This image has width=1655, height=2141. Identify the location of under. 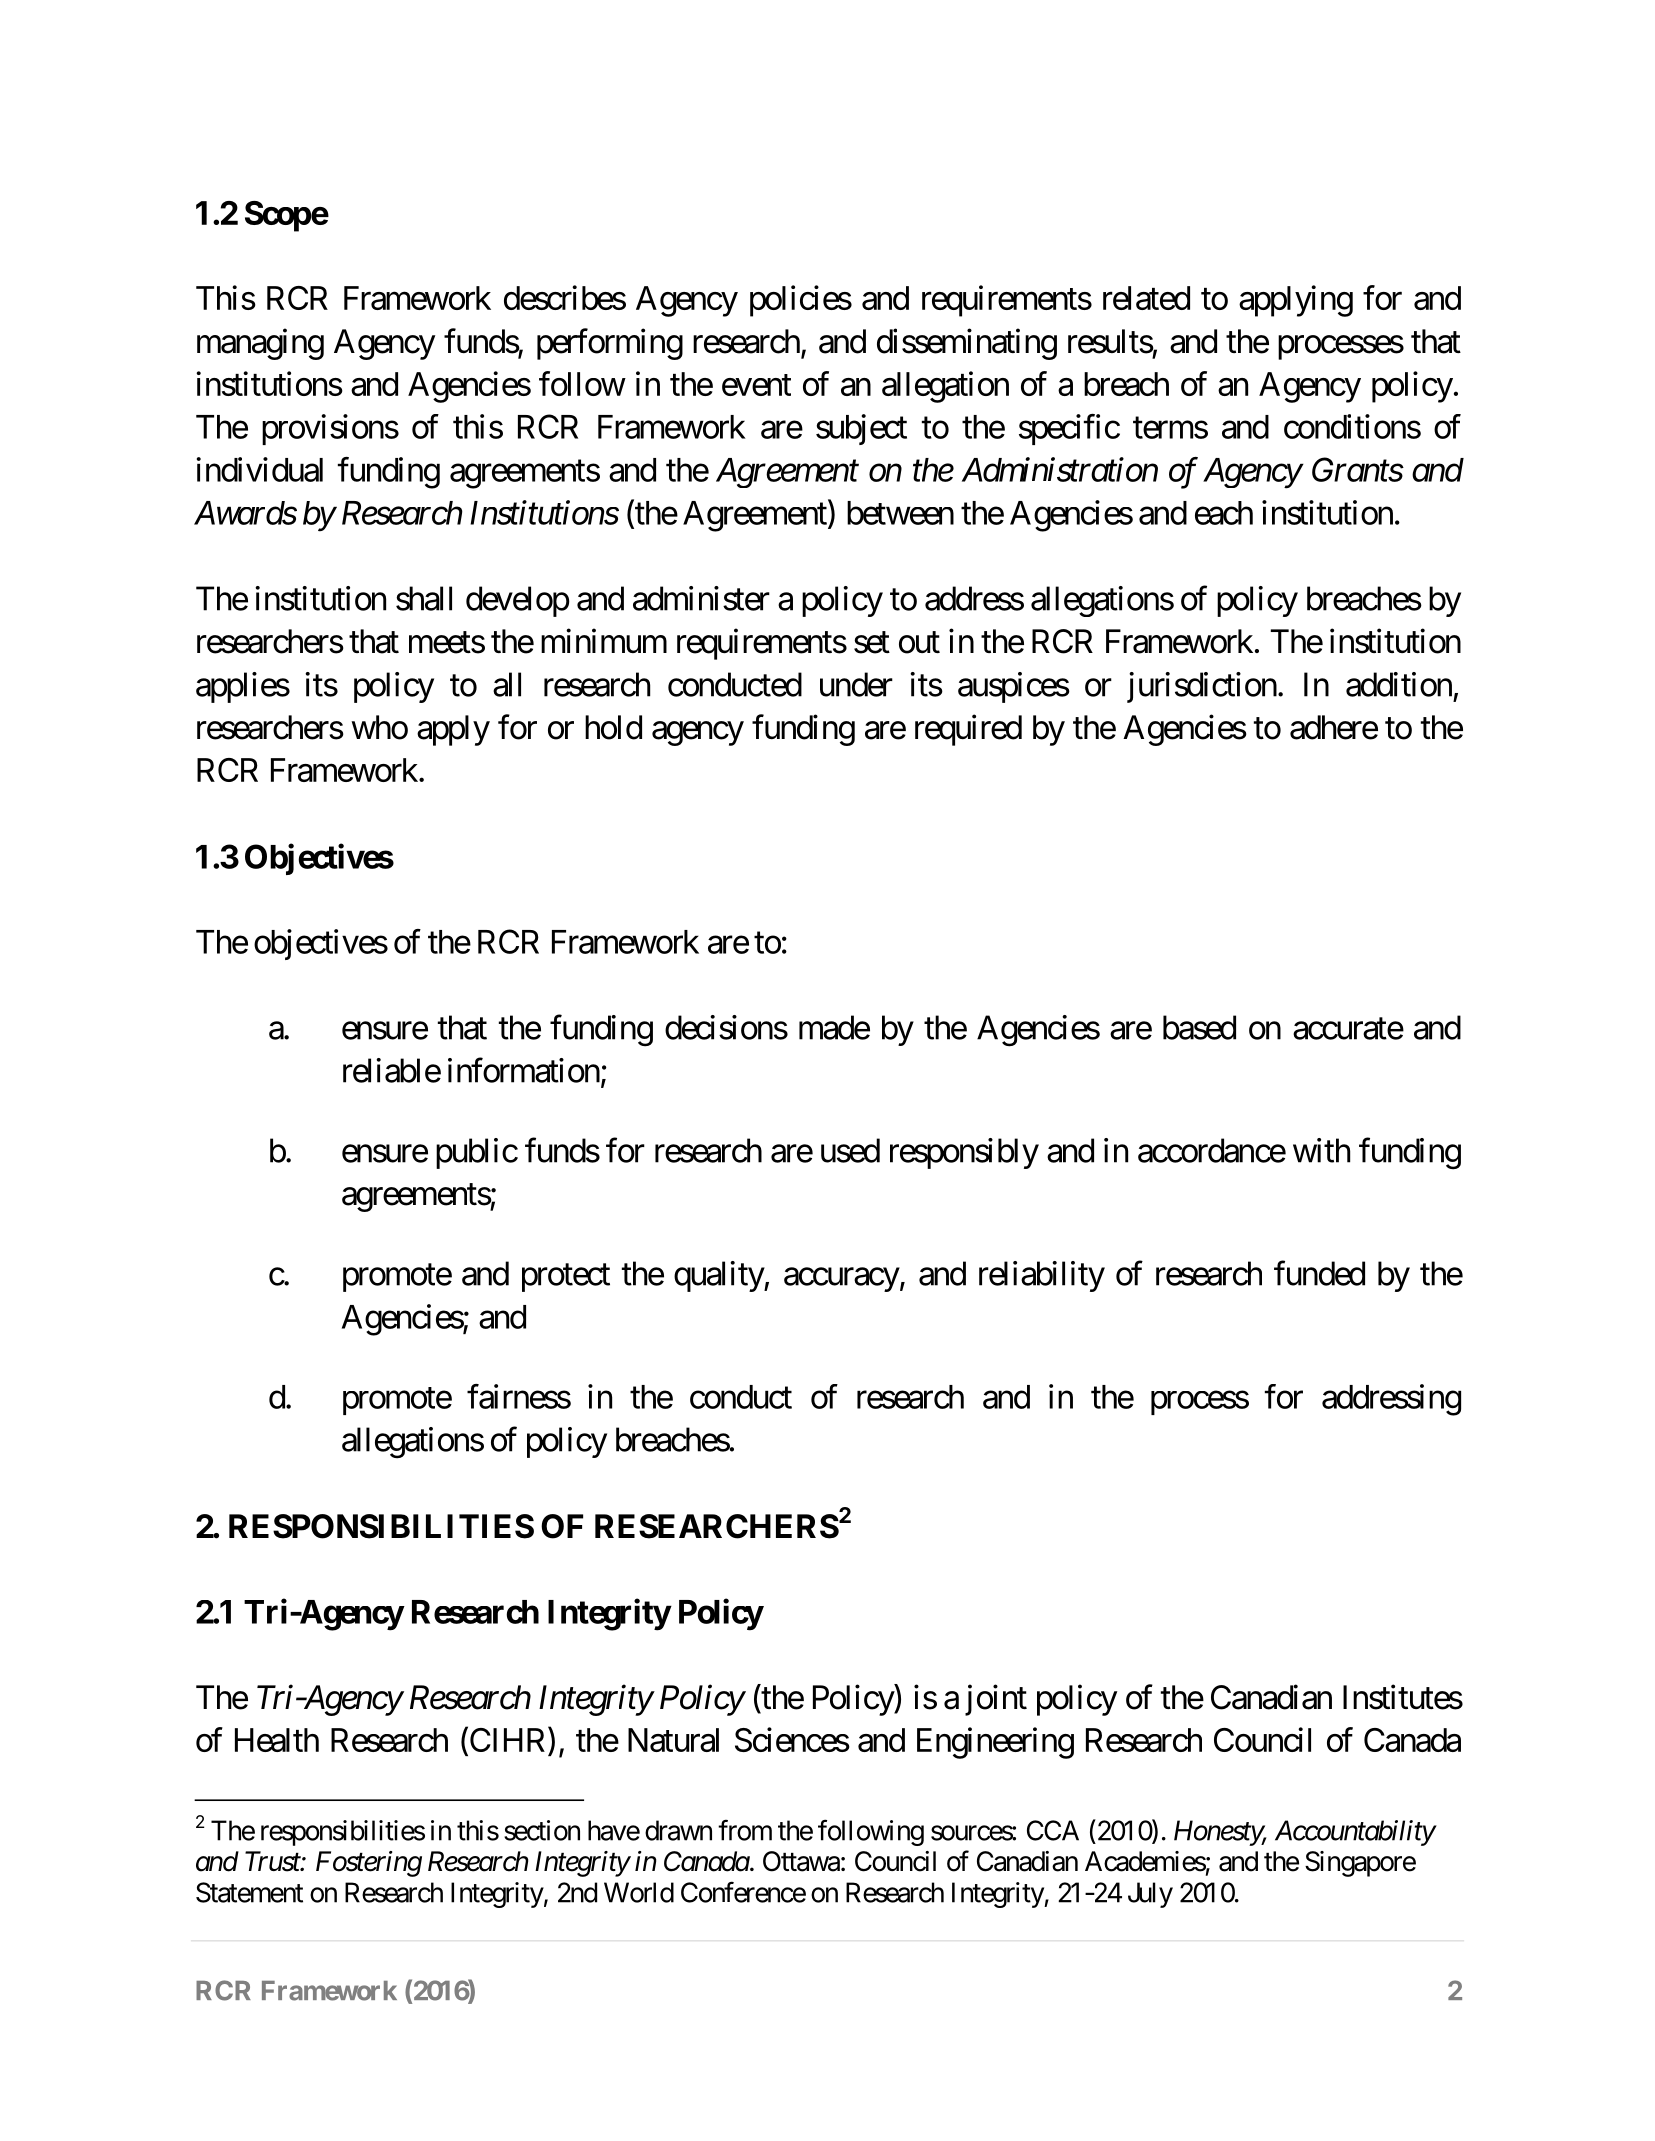
(856, 684).
